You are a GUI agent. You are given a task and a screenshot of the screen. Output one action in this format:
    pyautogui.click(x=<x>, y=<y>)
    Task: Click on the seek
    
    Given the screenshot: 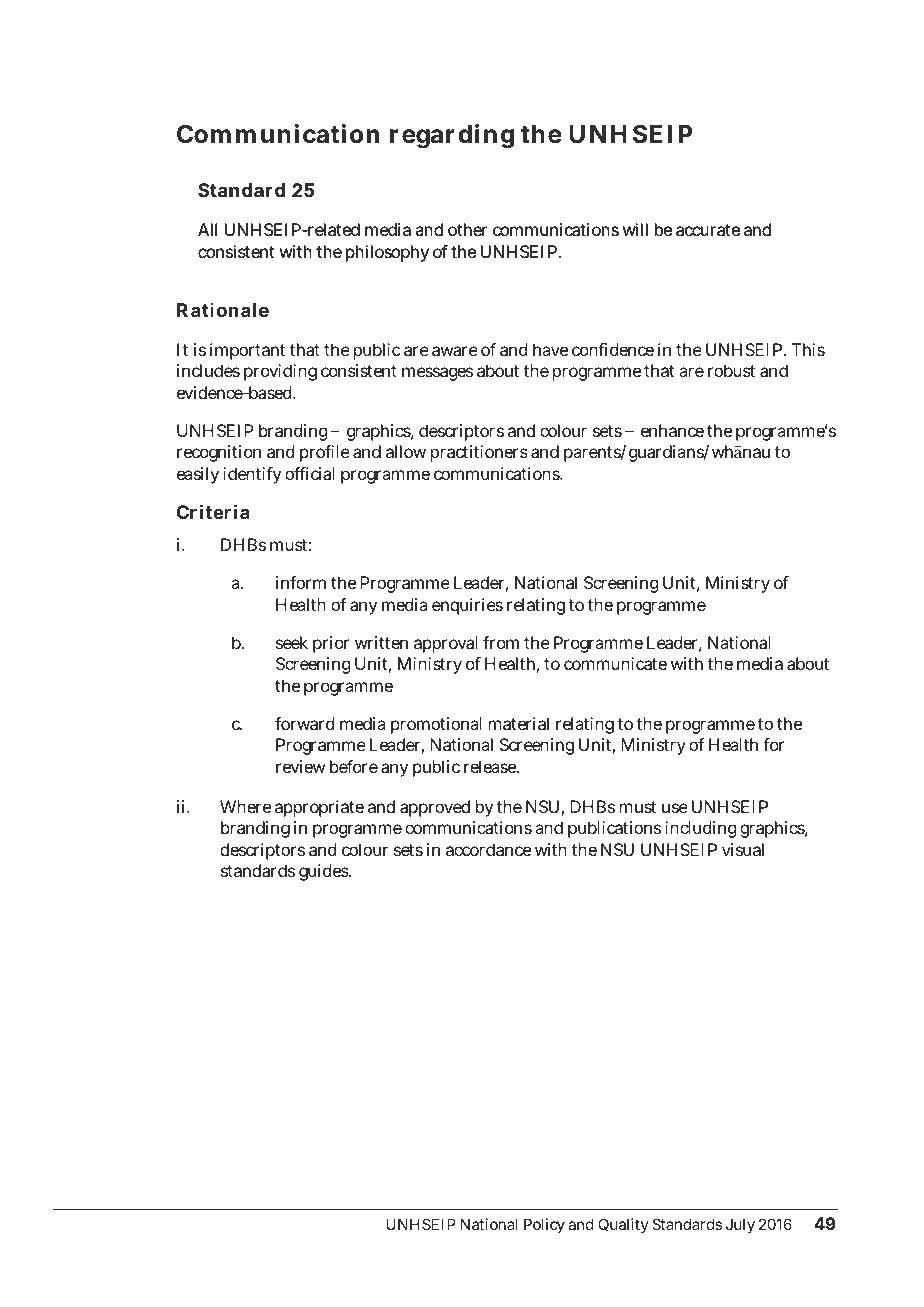 What is the action you would take?
    pyautogui.click(x=292, y=642)
